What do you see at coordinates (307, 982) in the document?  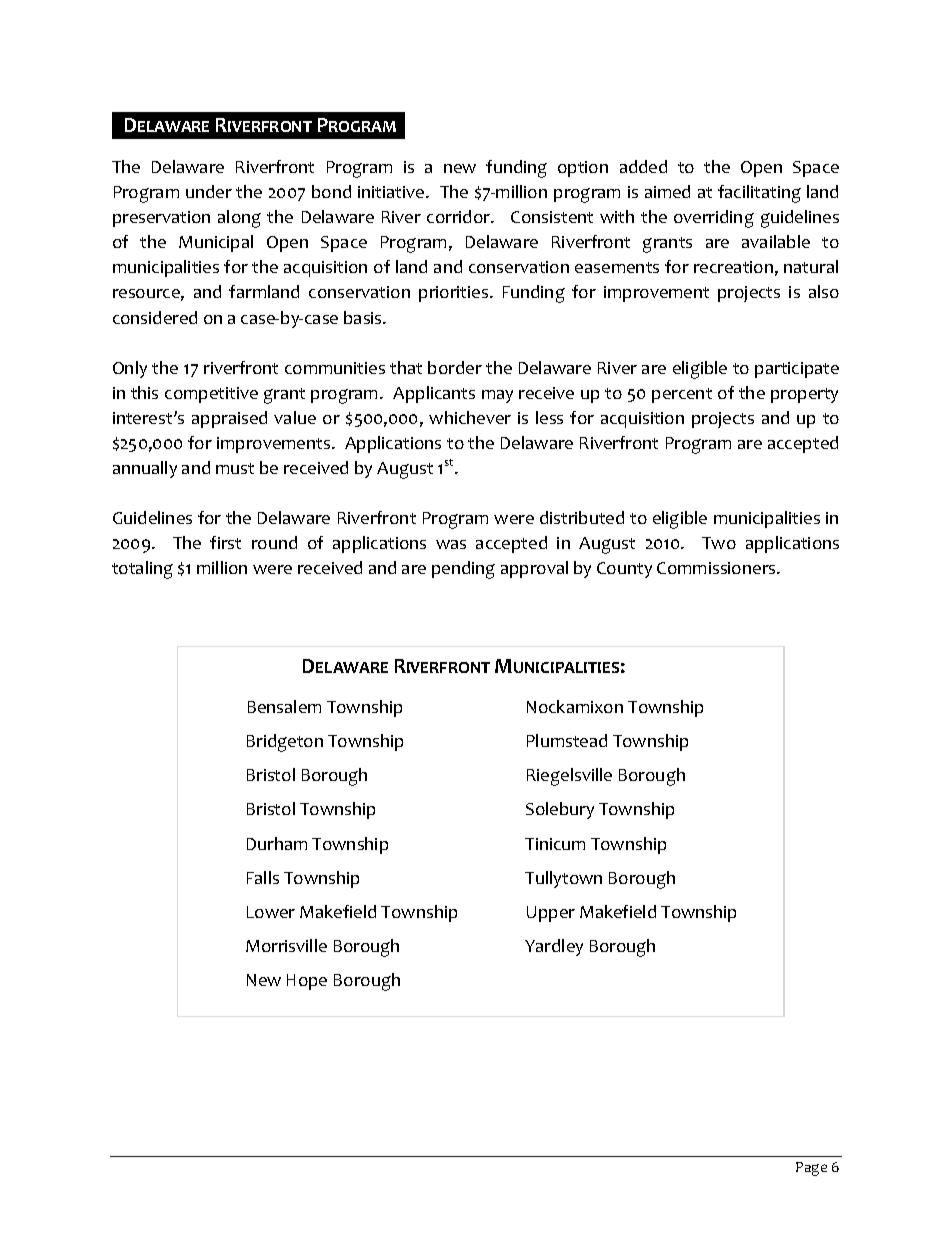 I see `Hope` at bounding box center [307, 982].
